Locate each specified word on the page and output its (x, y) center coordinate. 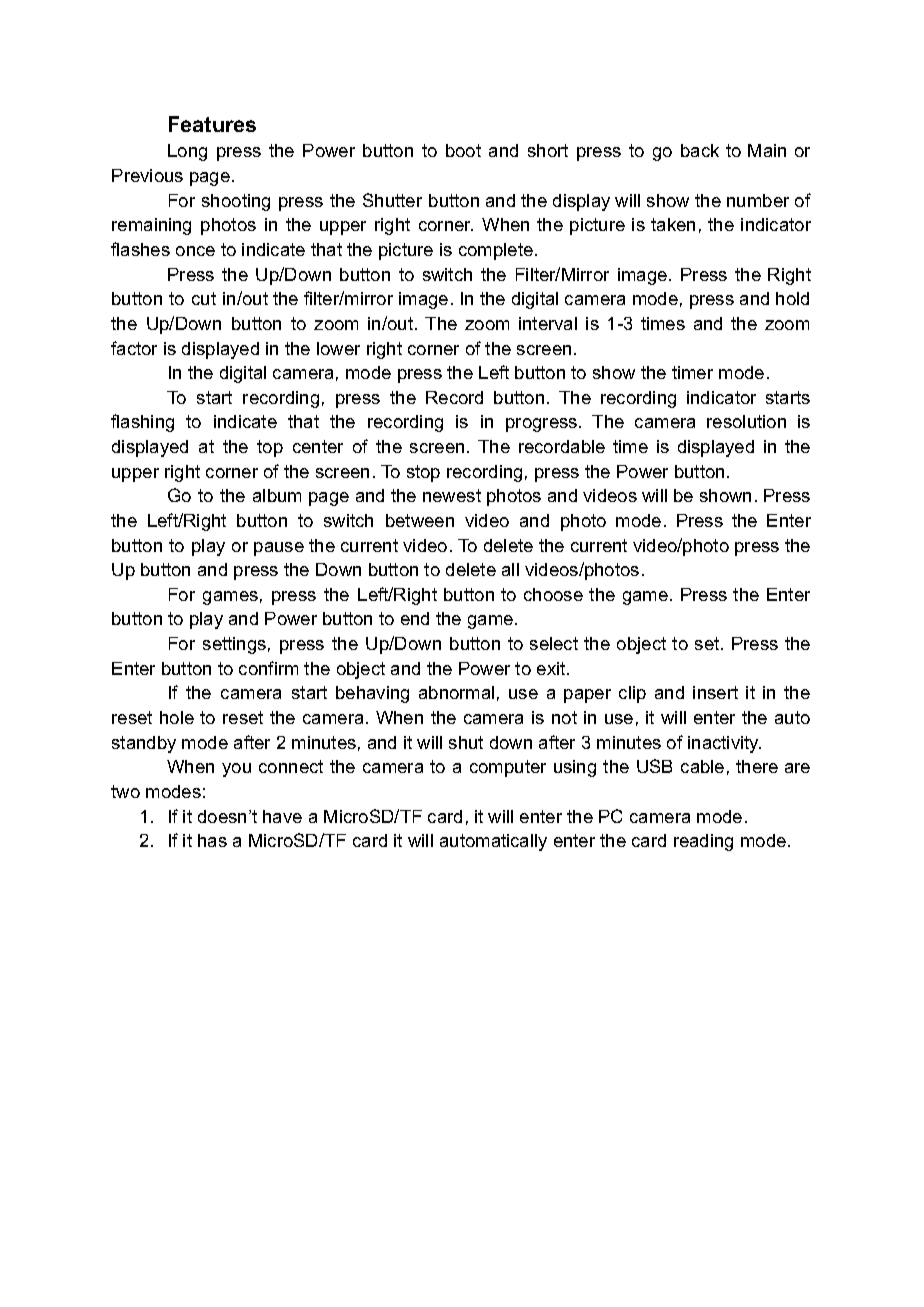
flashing (142, 423)
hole (177, 717)
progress (543, 425)
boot (463, 150)
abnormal (456, 692)
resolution (746, 421)
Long (187, 152)
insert (715, 692)
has (212, 840)
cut (204, 298)
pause (279, 549)
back (700, 150)
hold (792, 298)
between (420, 520)
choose (553, 594)
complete (496, 251)
